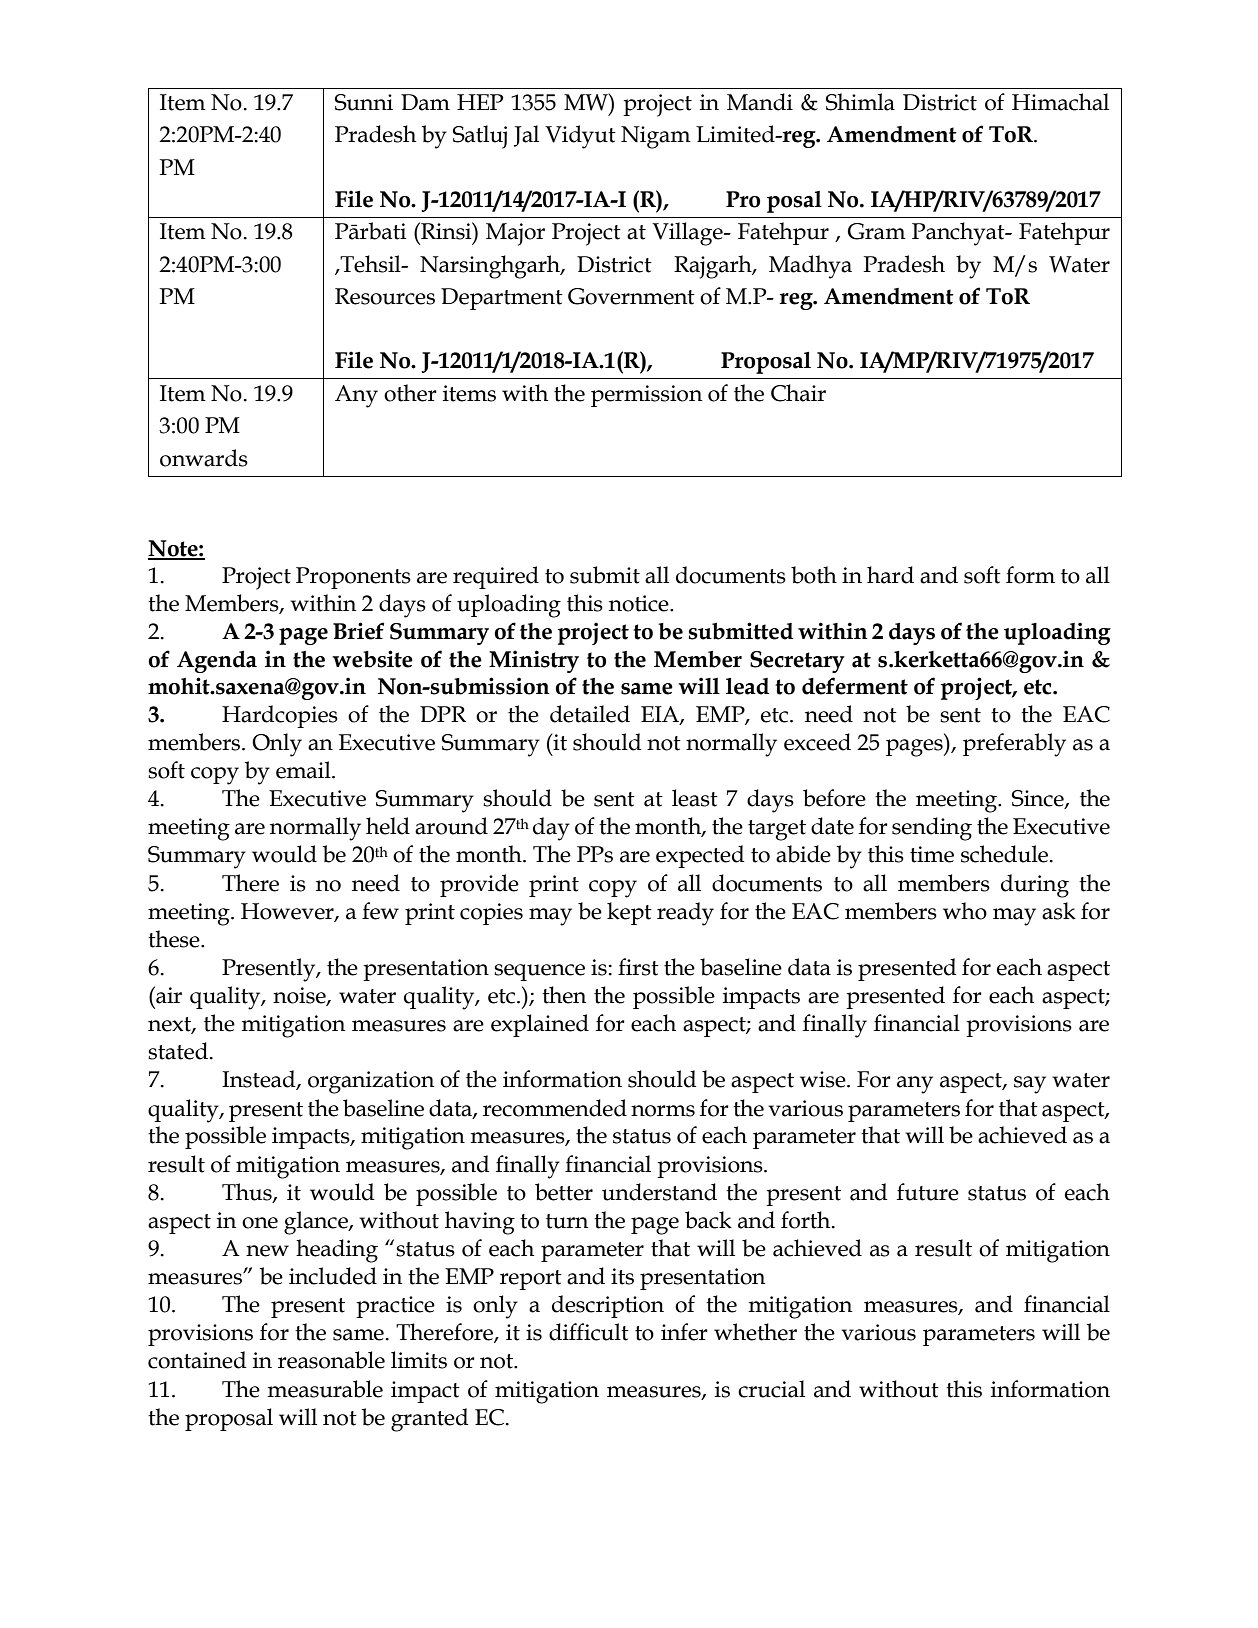  What do you see at coordinates (656, 137) in the page?
I see `Nigam` at bounding box center [656, 137].
